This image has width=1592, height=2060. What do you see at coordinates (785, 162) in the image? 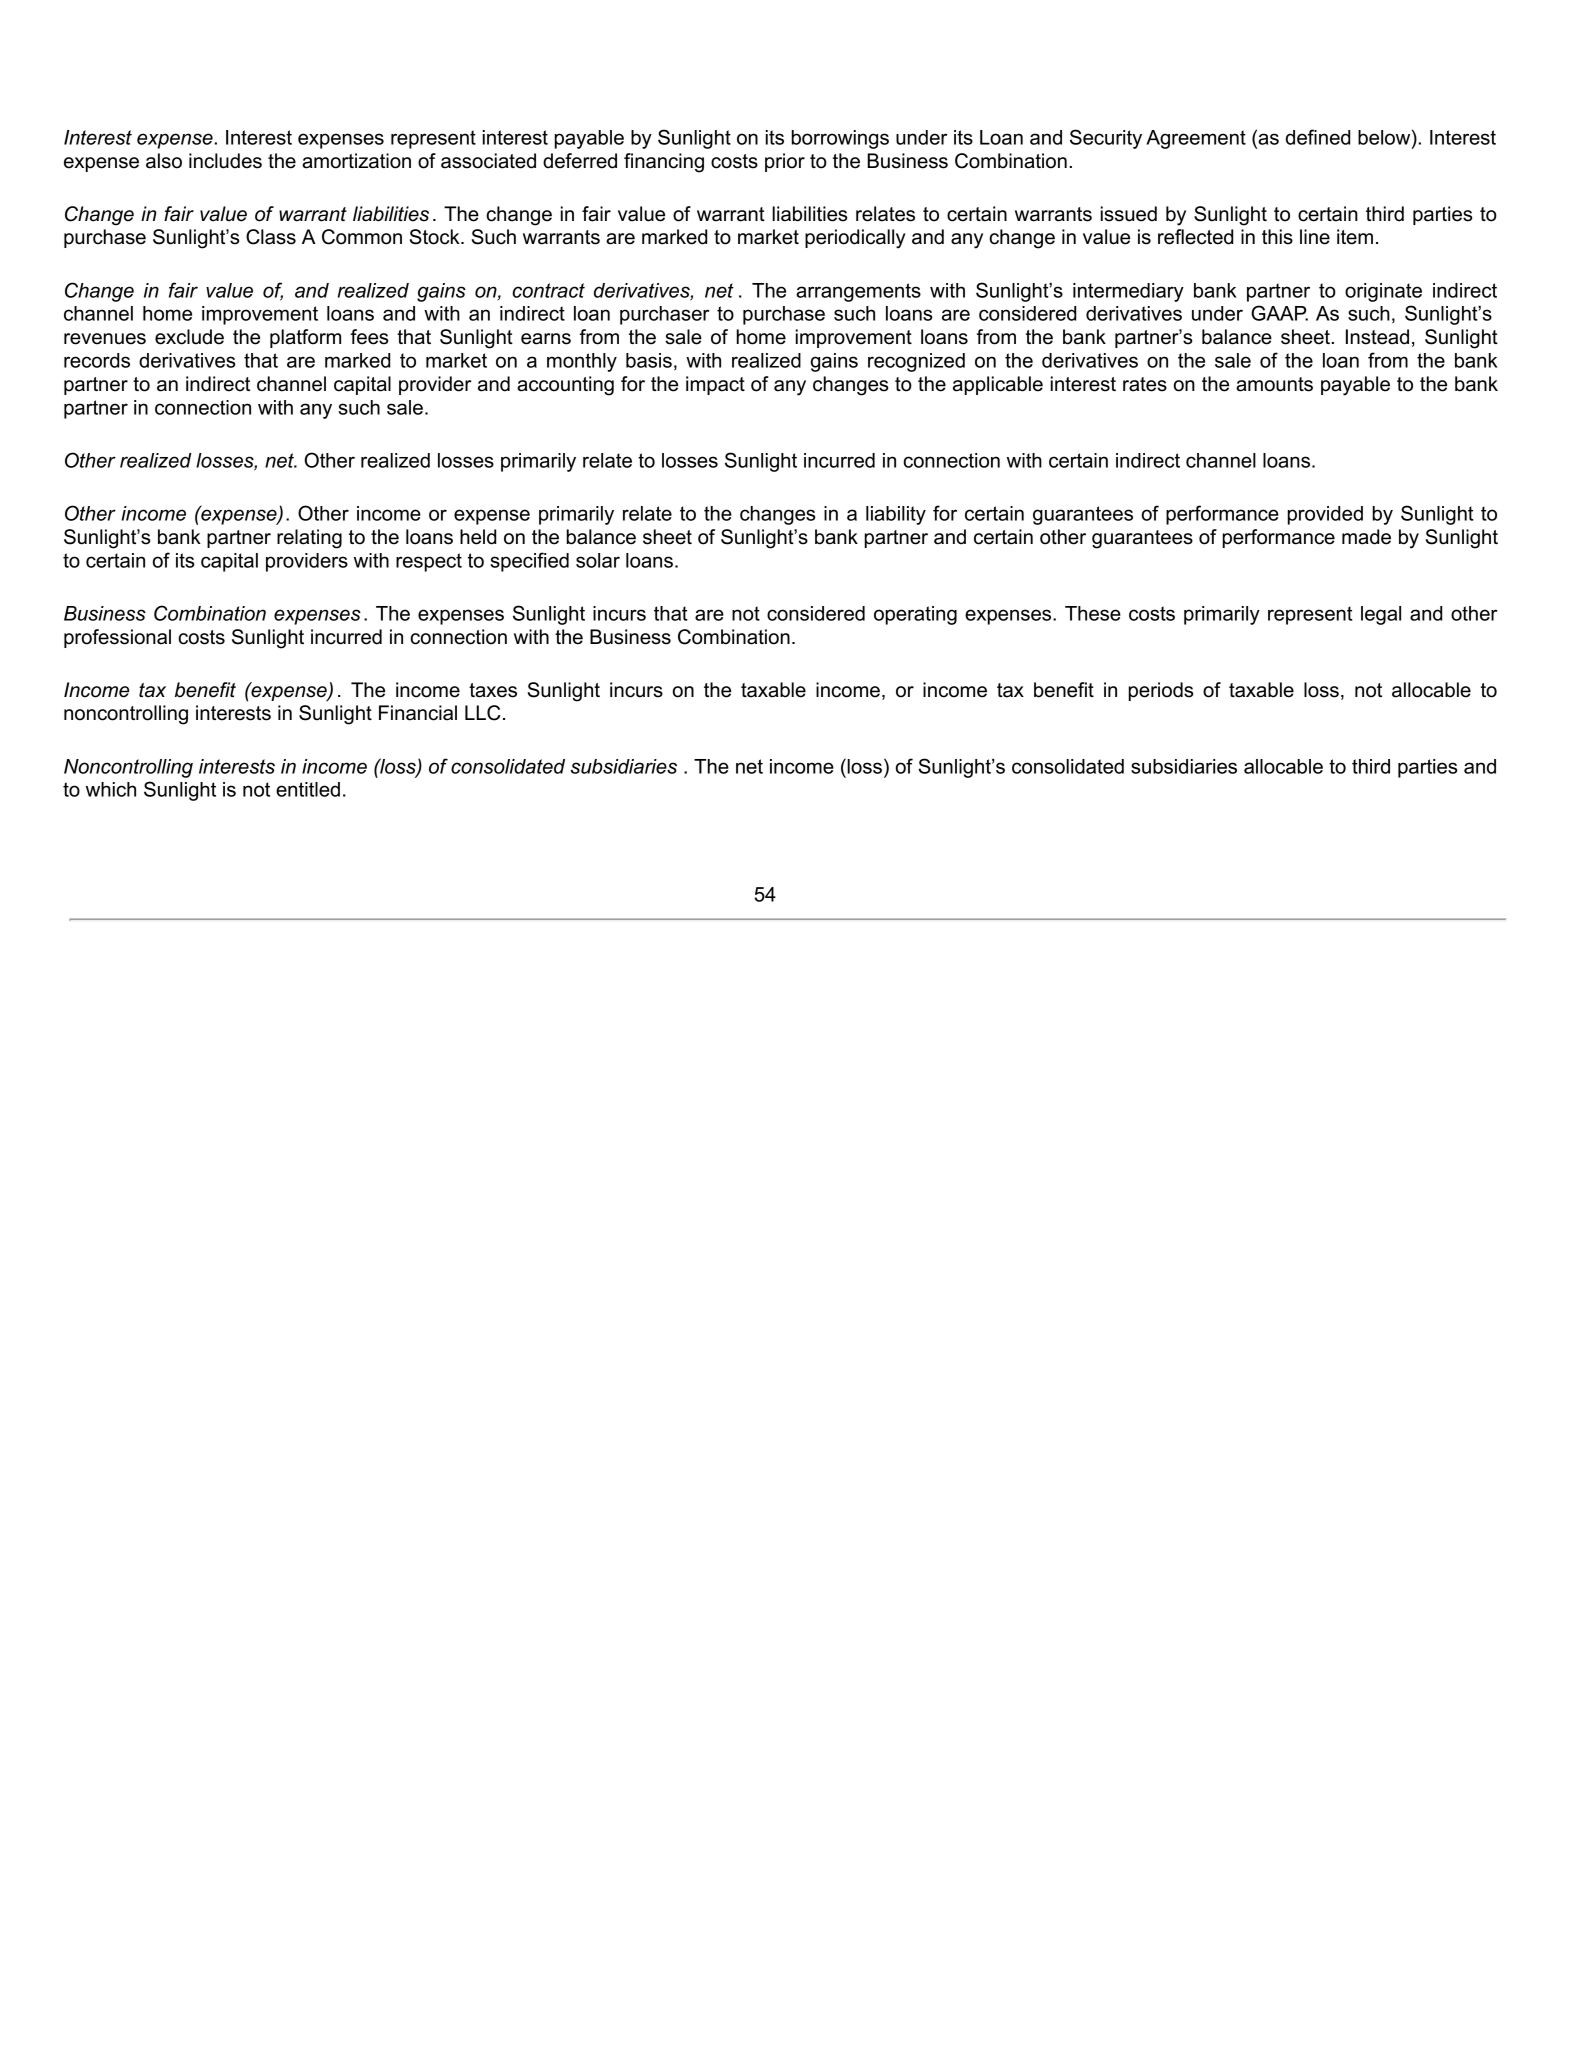
I see `prior` at bounding box center [785, 162].
